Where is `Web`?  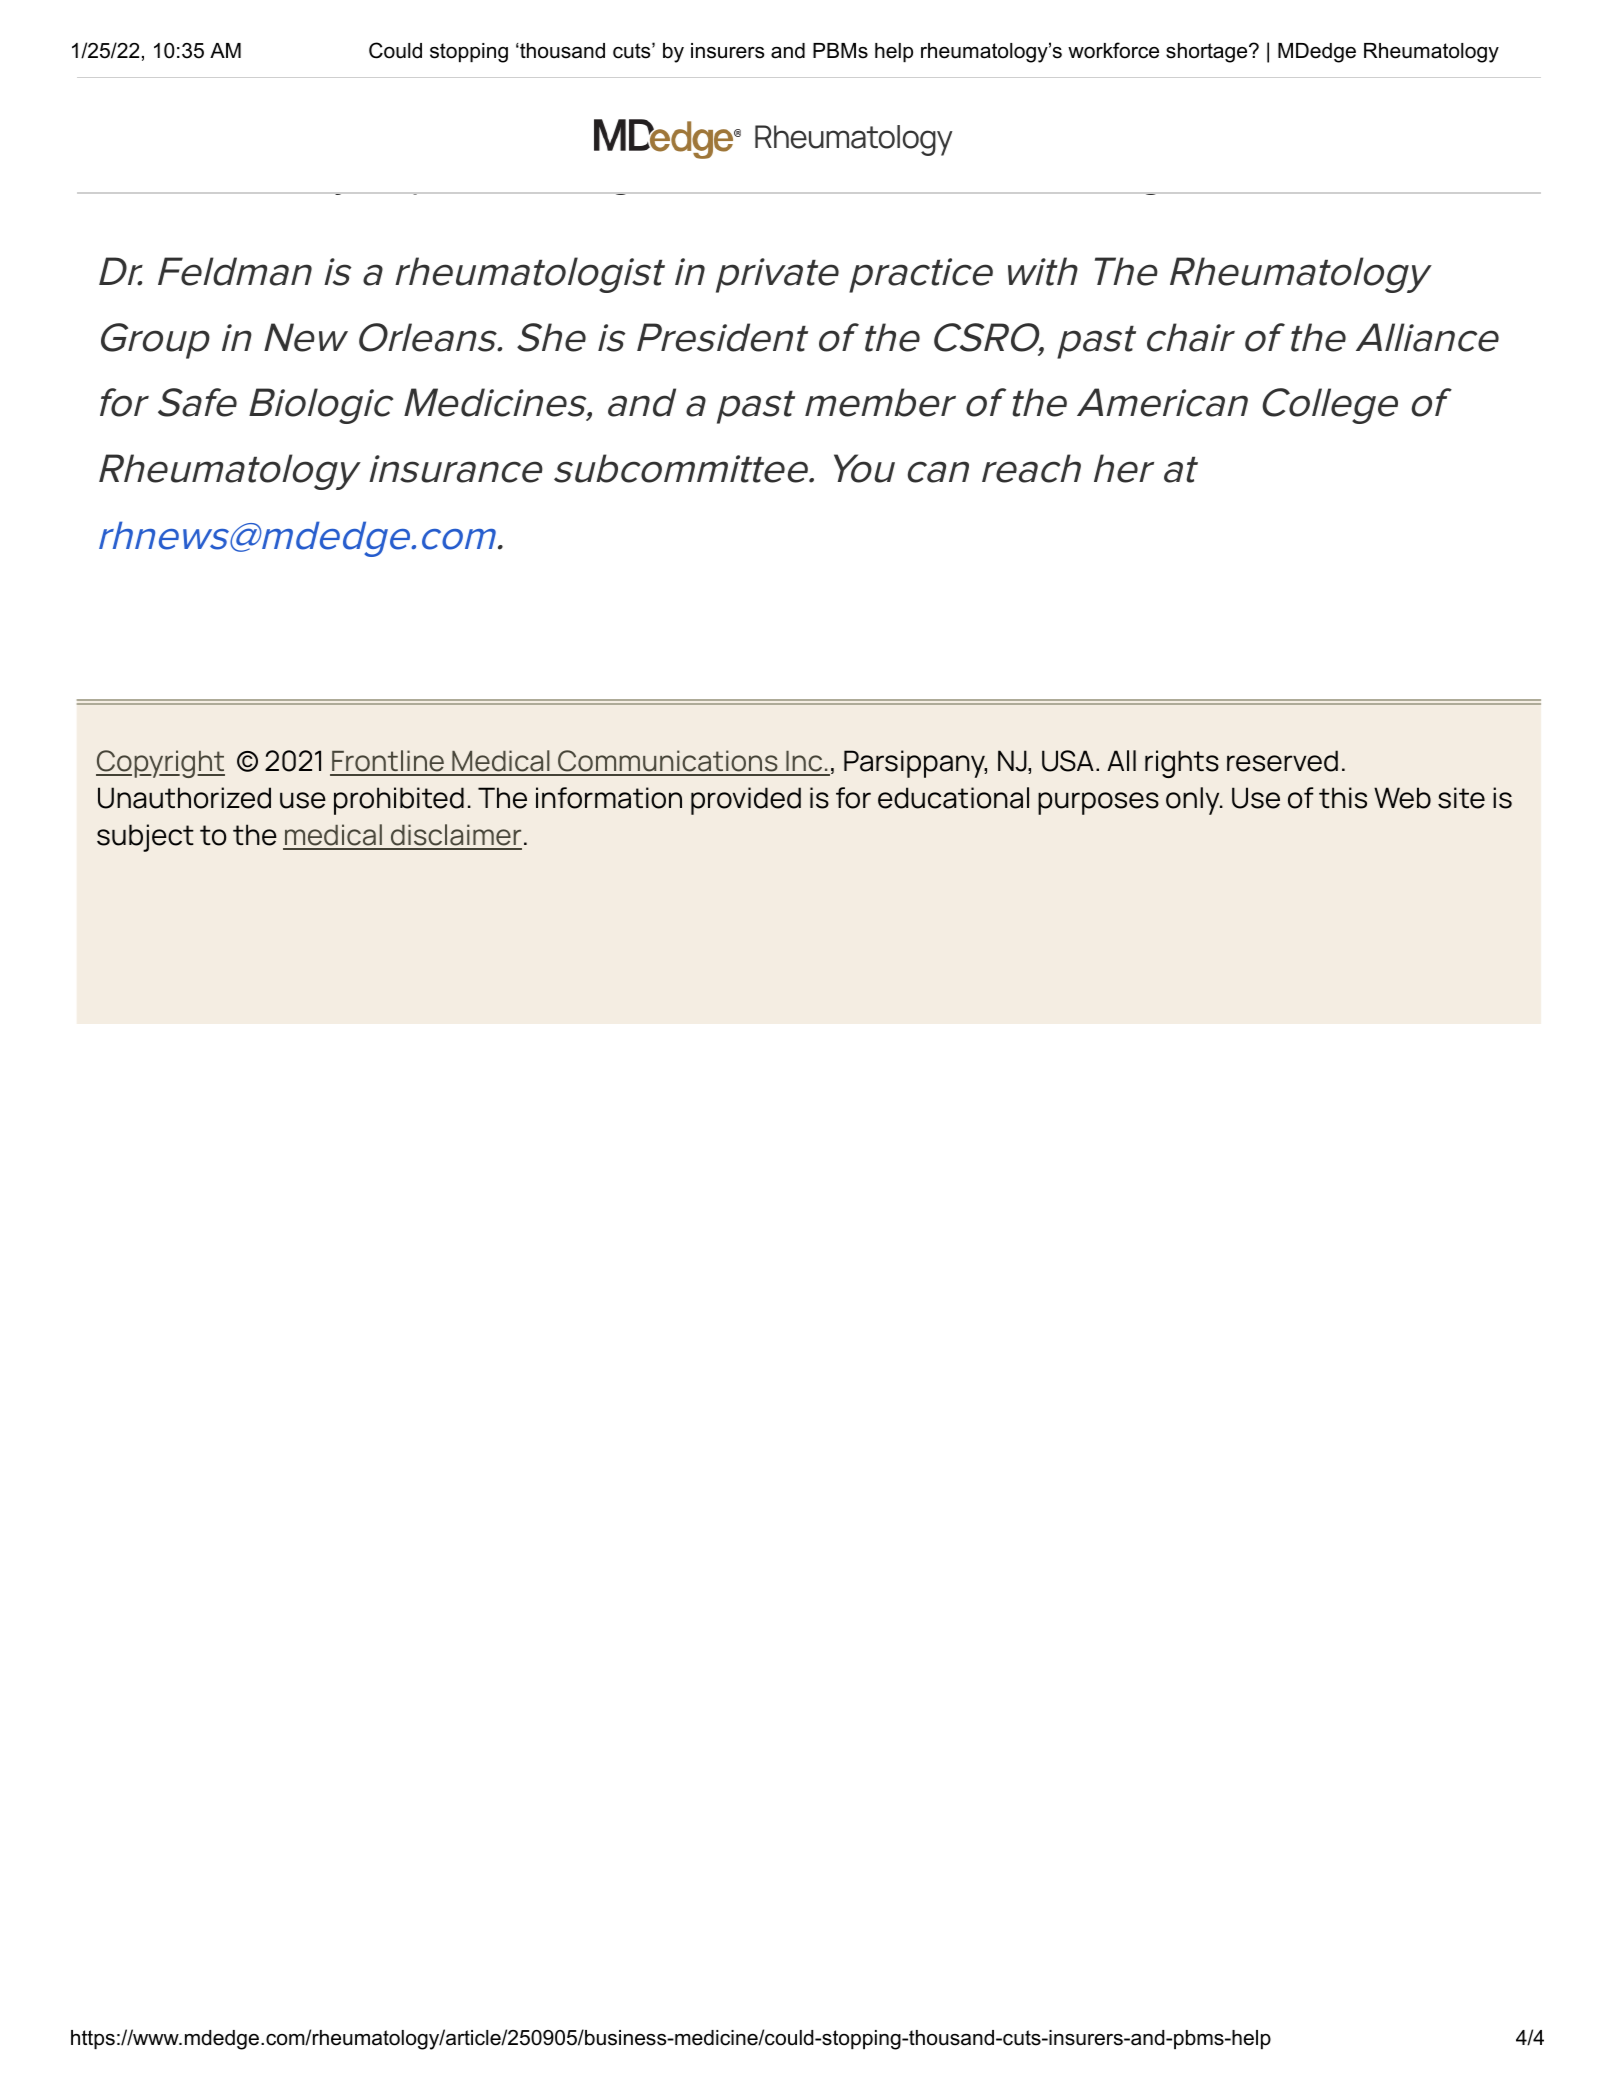 Web is located at coordinates (1402, 798).
